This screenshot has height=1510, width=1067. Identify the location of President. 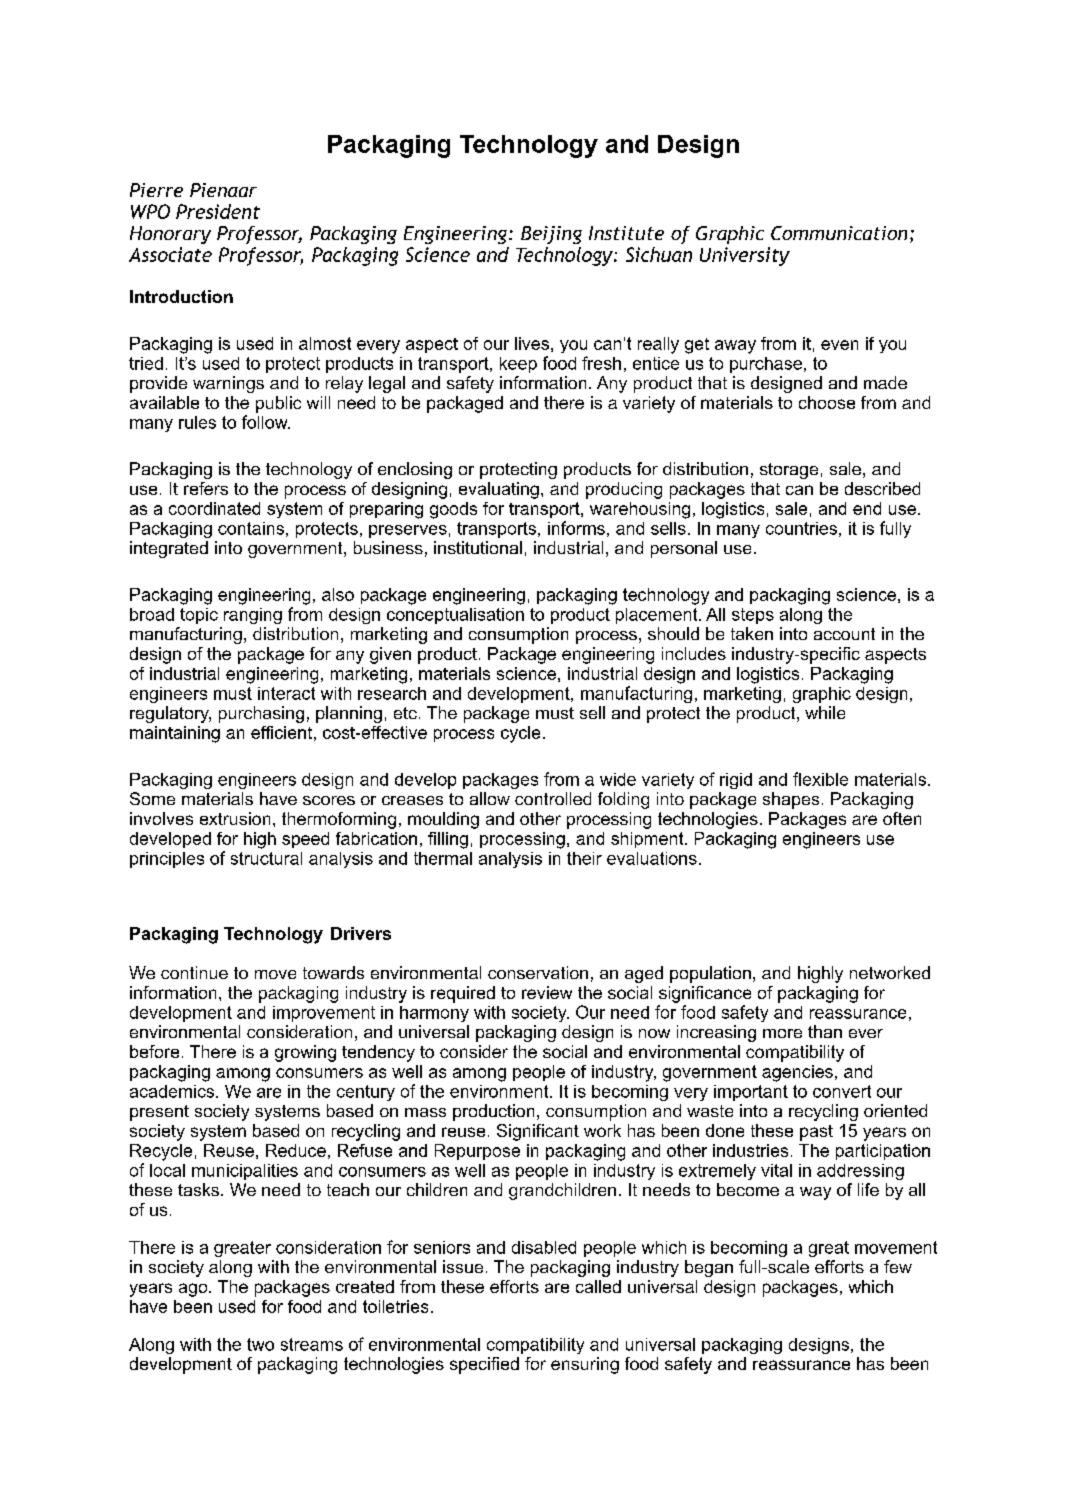
(218, 211).
